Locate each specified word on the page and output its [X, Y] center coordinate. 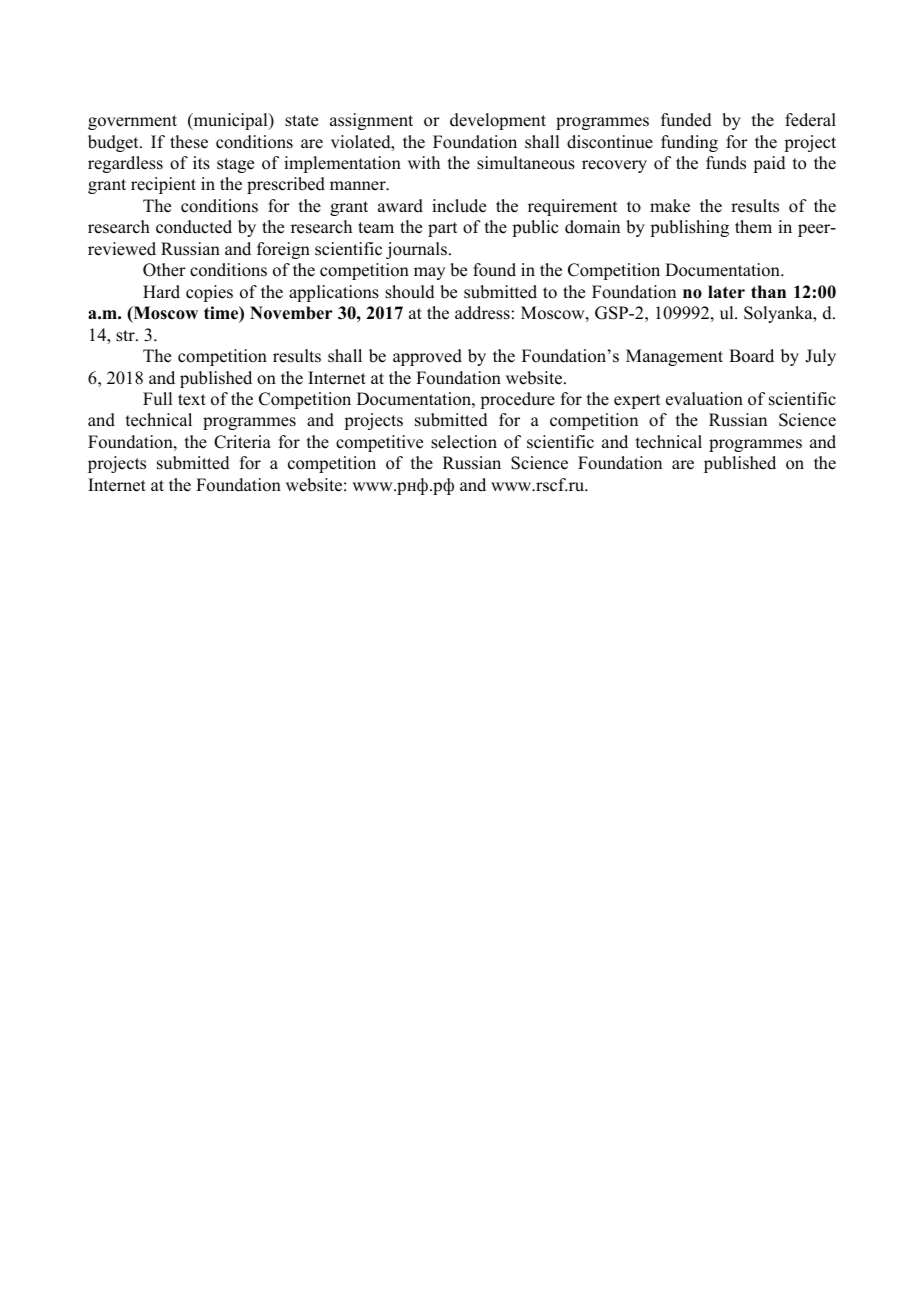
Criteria [242, 442]
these [189, 142]
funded [686, 120]
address [482, 313]
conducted [194, 227]
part [442, 229]
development [498, 121]
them [753, 227]
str [126, 336]
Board [751, 356]
